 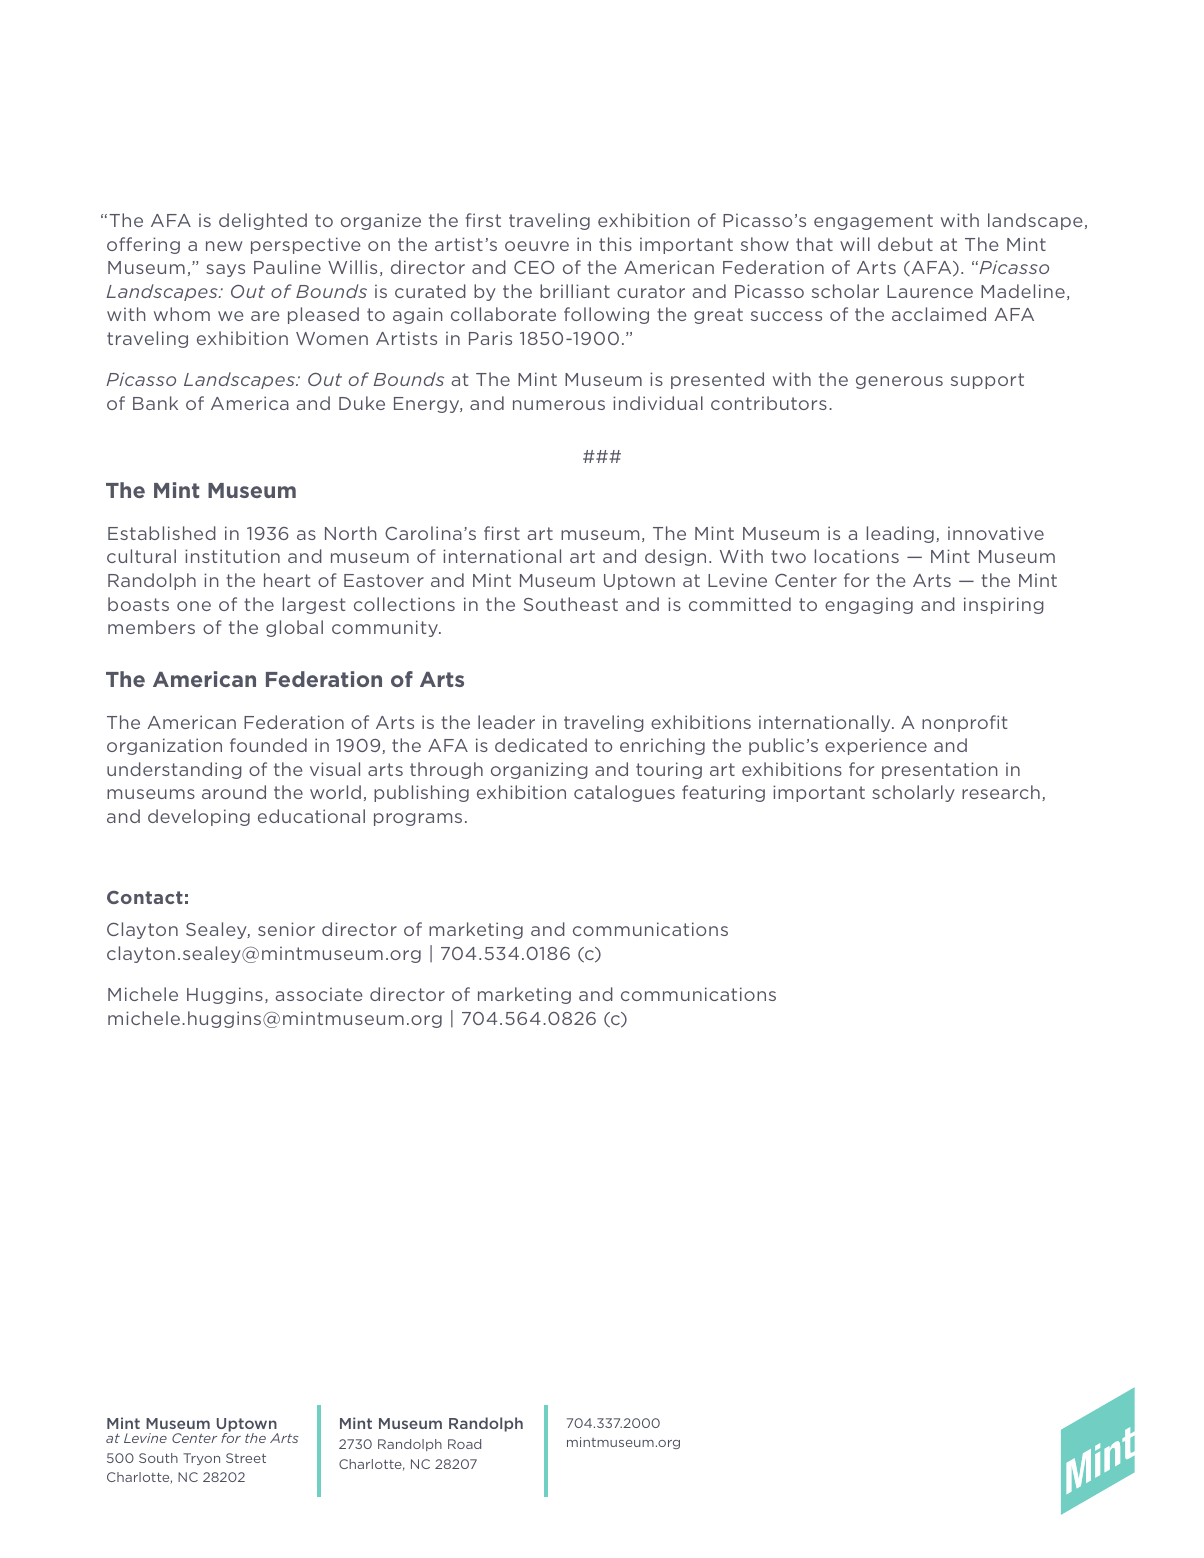 I want to click on says, so click(x=225, y=270).
